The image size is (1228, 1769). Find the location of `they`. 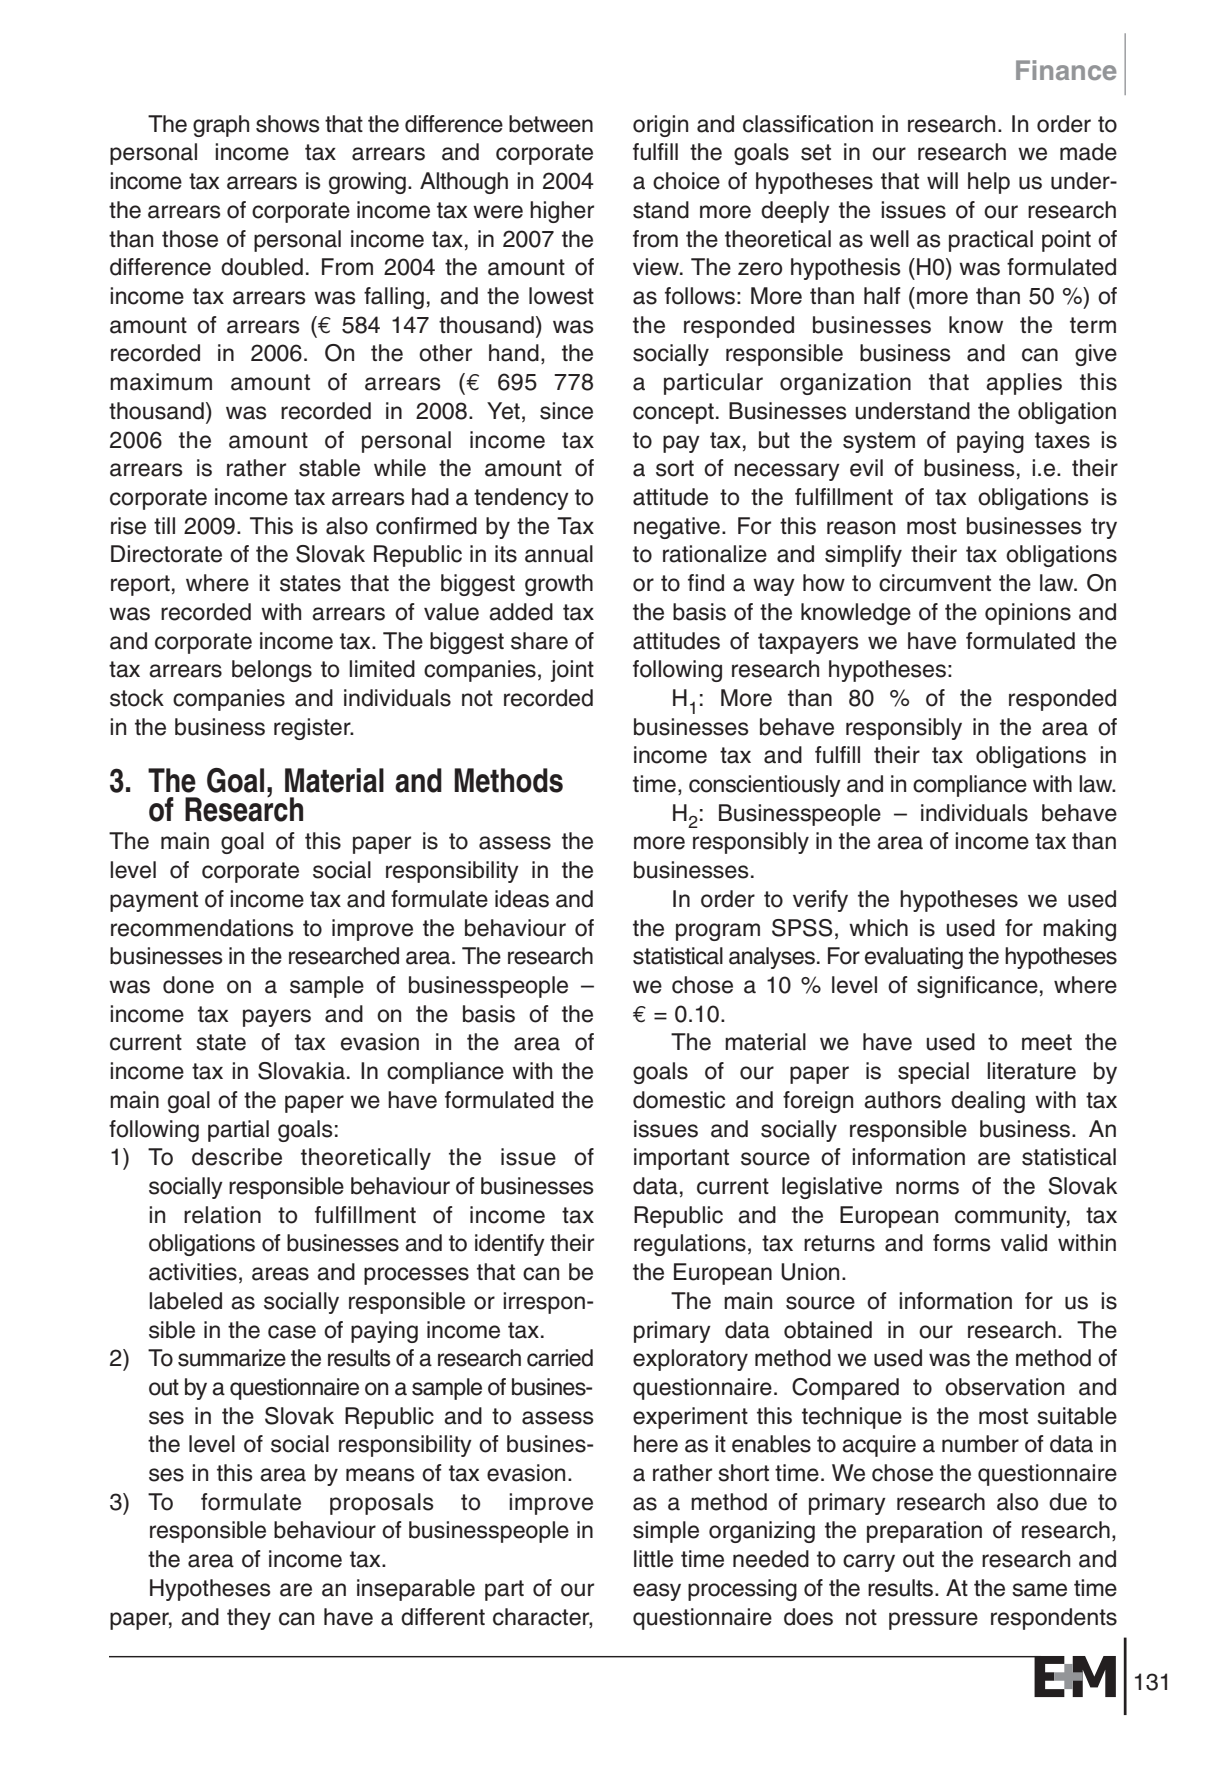

they is located at coordinates (249, 1619).
